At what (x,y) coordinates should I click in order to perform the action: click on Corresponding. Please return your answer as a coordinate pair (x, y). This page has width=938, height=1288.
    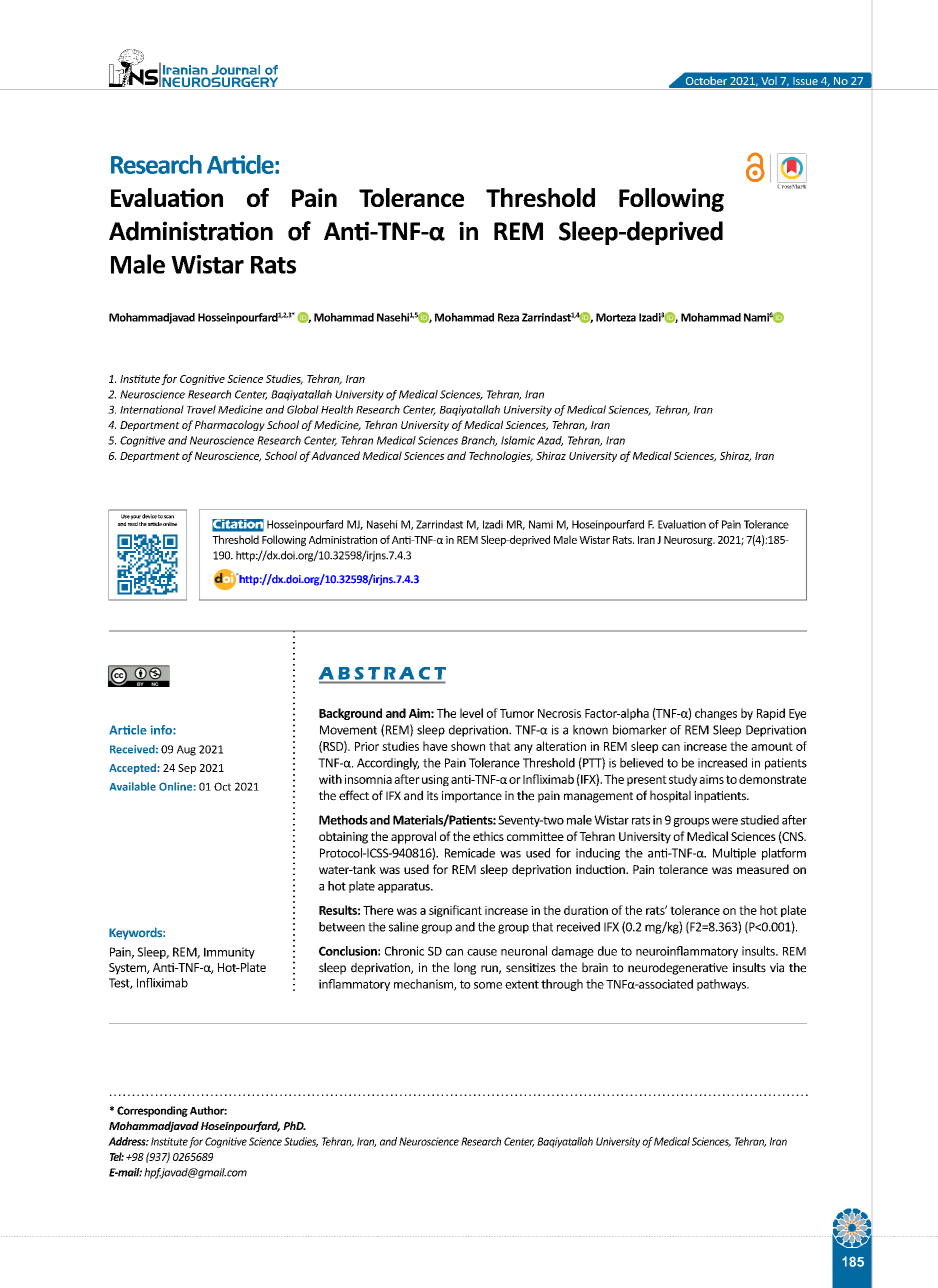
    Looking at the image, I should click on (152, 1111).
